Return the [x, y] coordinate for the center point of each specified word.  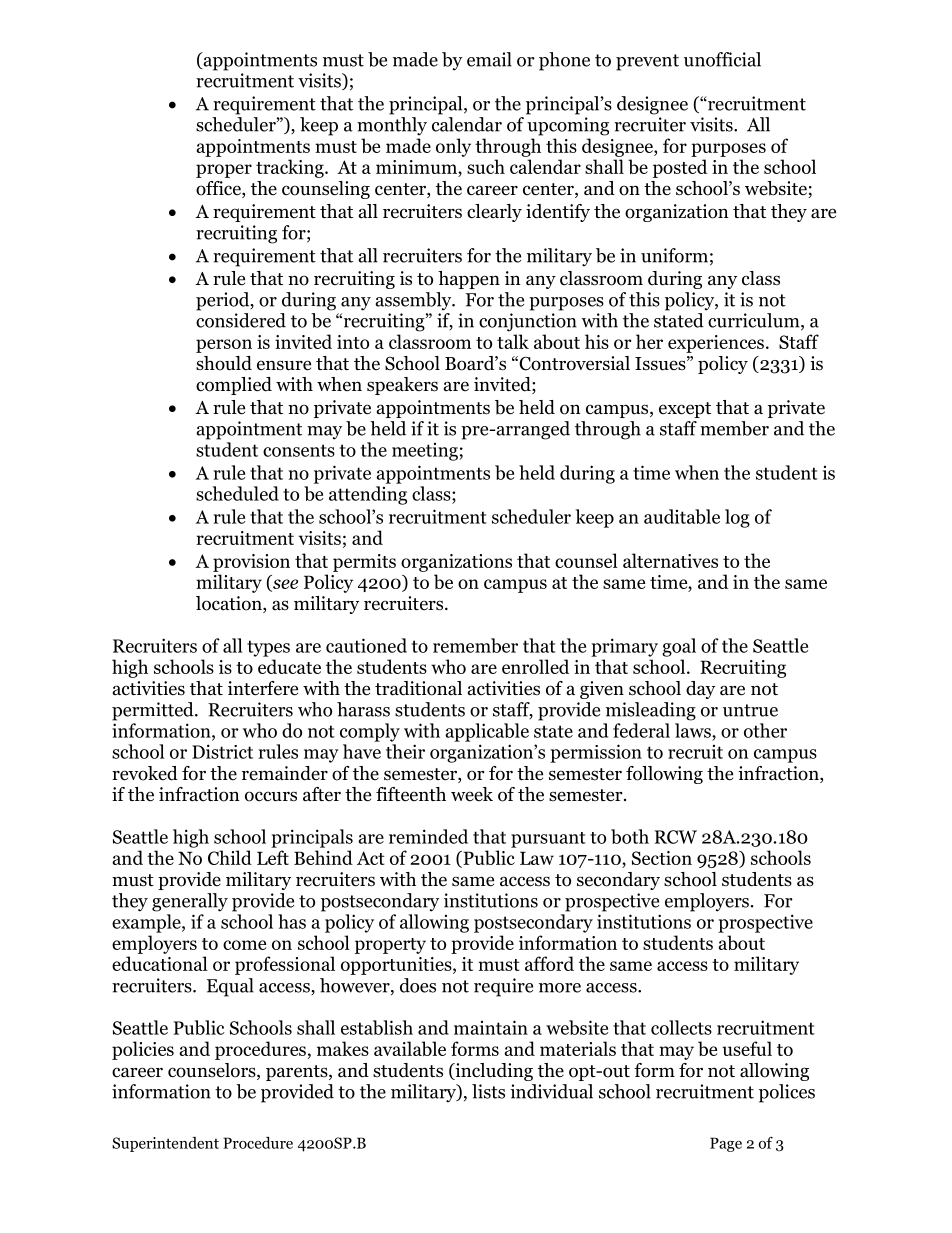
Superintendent [165, 1144]
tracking [291, 168]
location [230, 604]
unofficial [722, 59]
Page [726, 1144]
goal [679, 647]
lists [488, 1091]
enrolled [535, 666]
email [489, 59]
